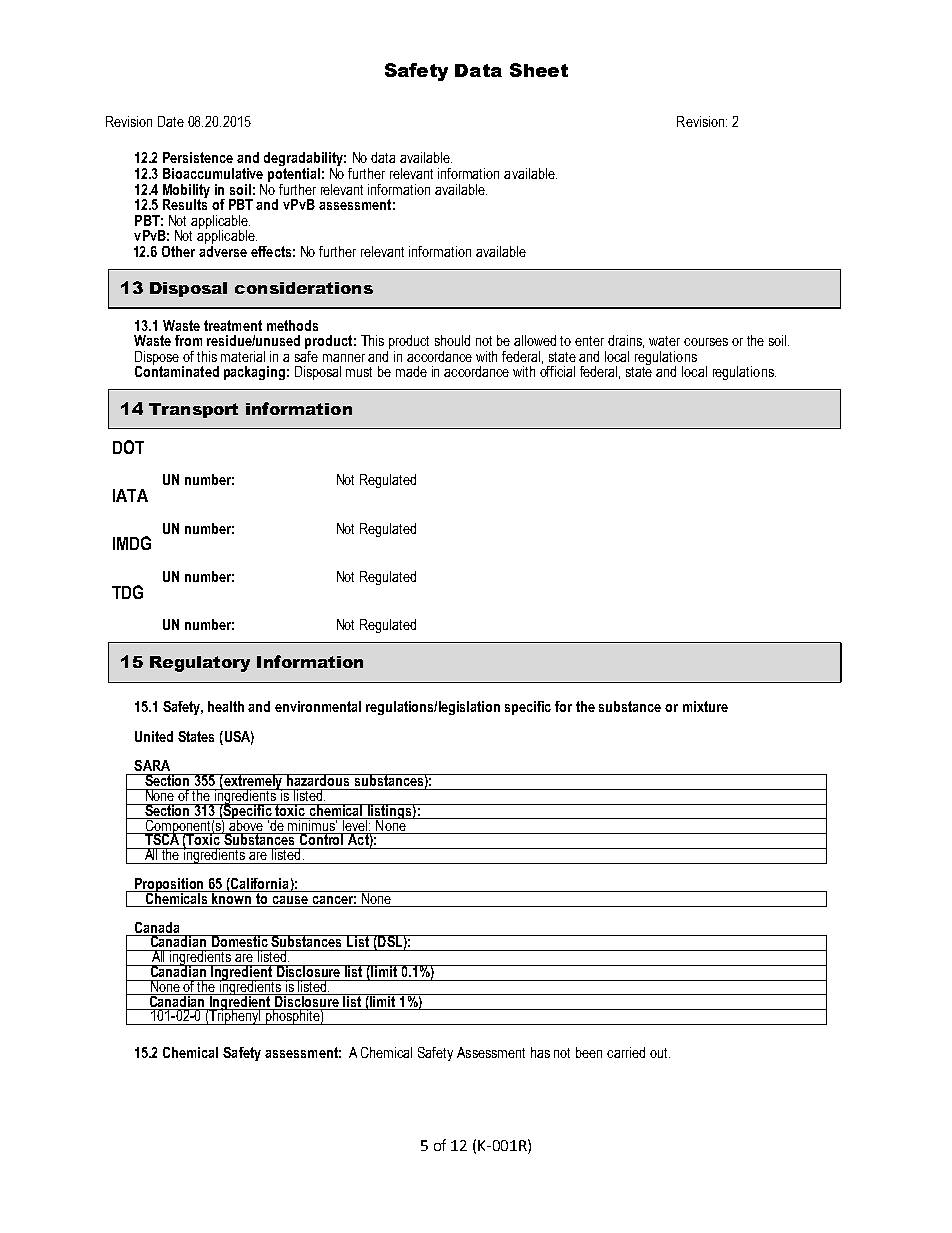  I want to click on Regulatory, so click(200, 664).
